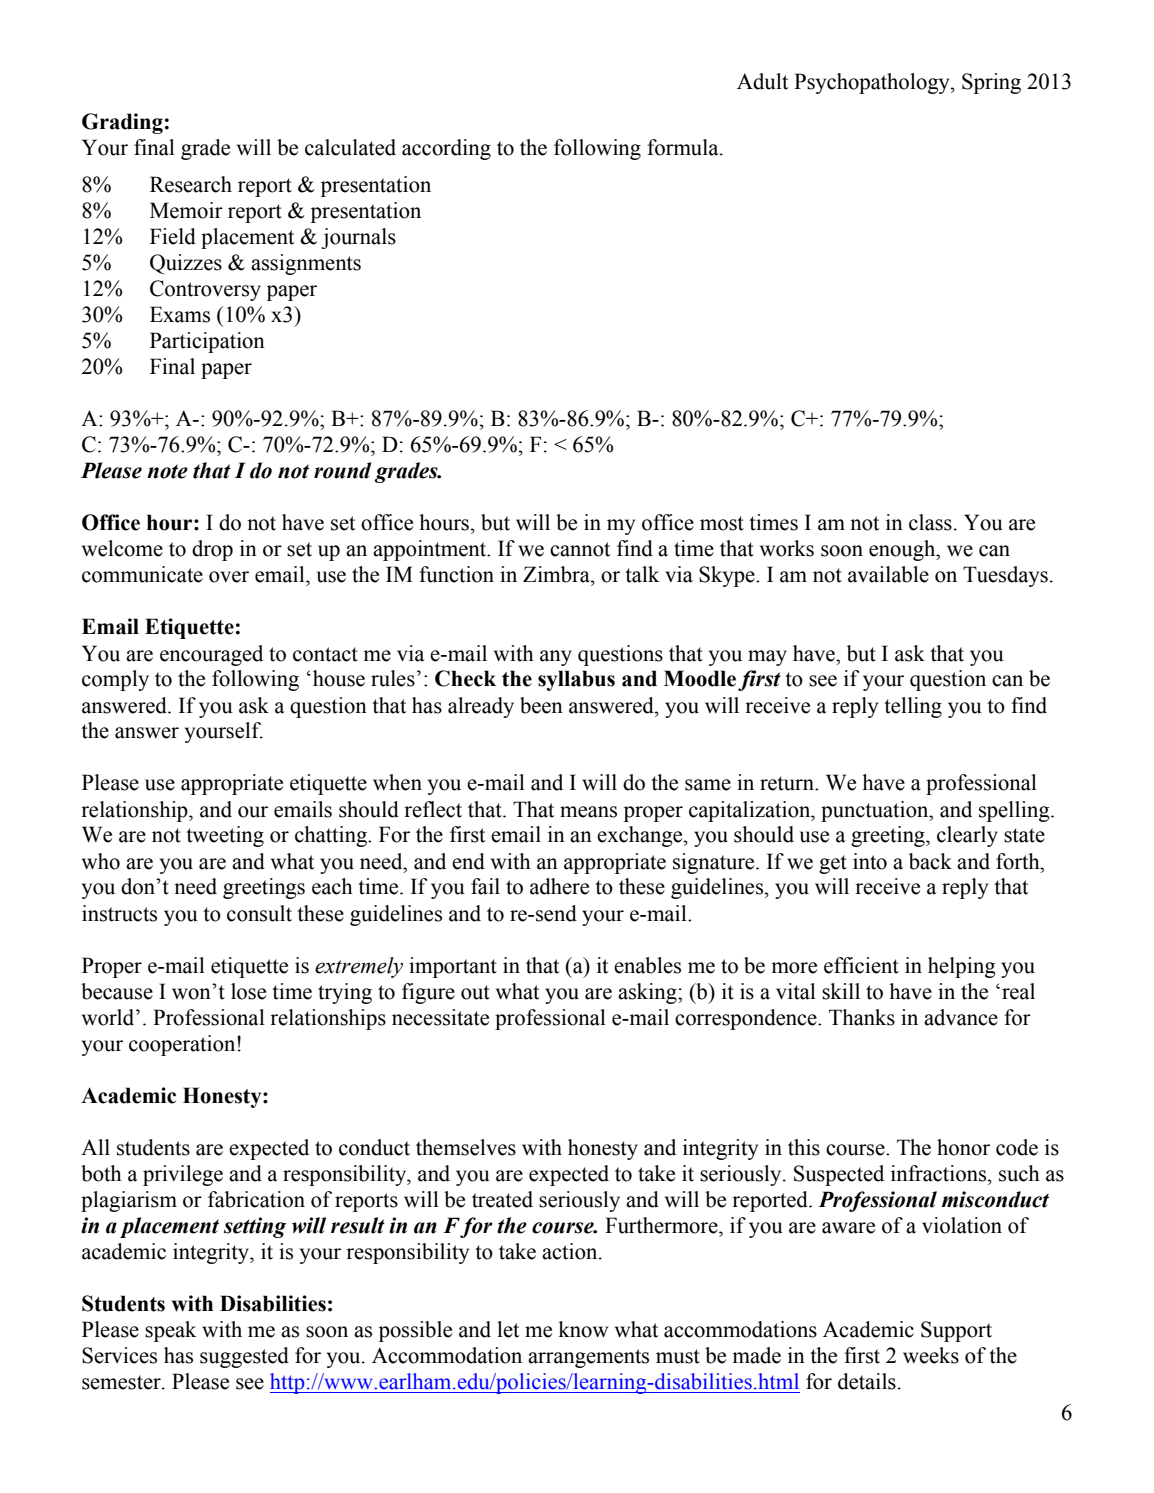  Describe the element at coordinates (930, 522) in the screenshot. I see `class` at that location.
